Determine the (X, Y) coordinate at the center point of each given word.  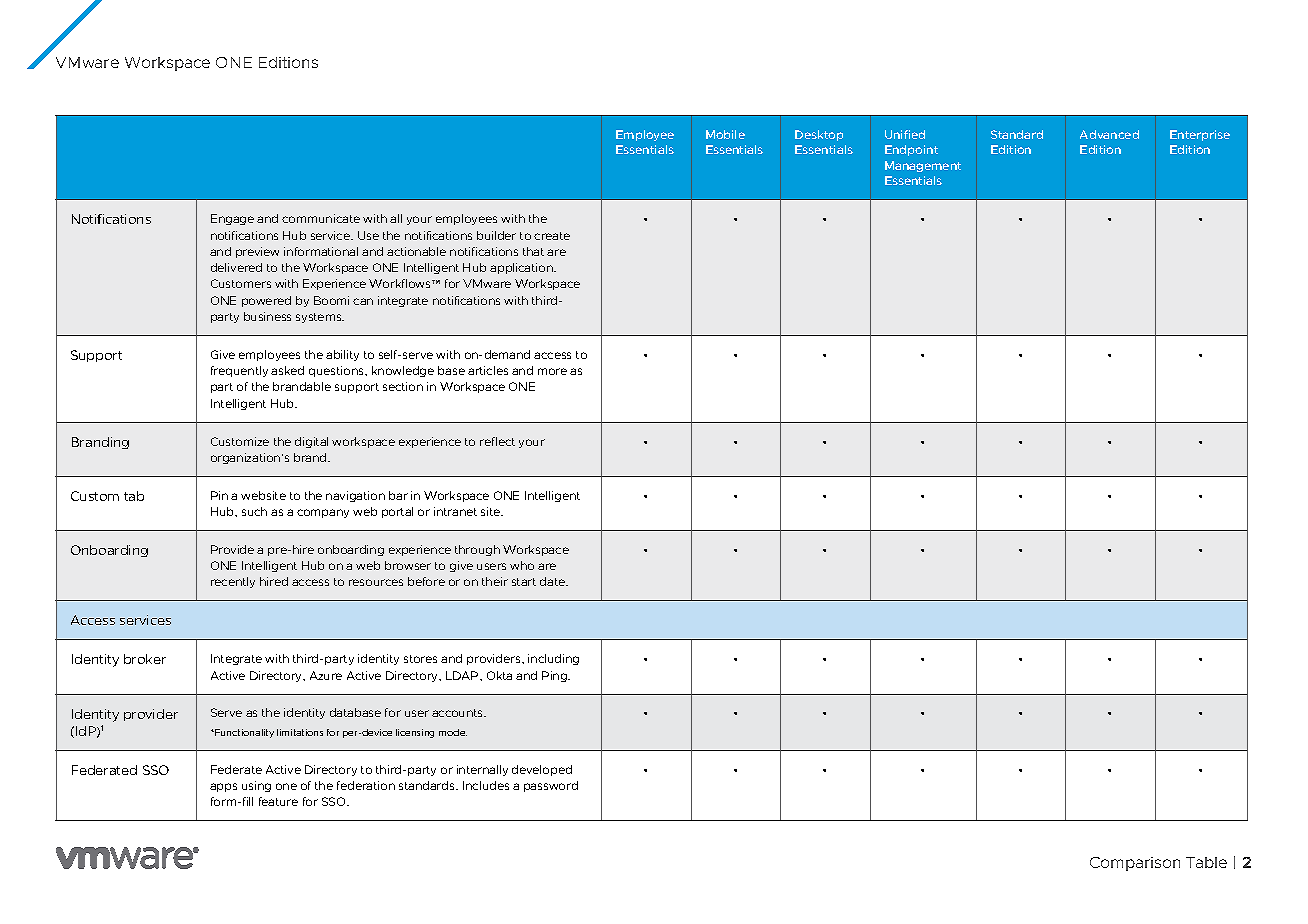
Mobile (725, 134)
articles (488, 370)
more (552, 371)
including (553, 659)
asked (287, 370)
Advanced (1109, 134)
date (554, 581)
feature (278, 801)
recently (233, 582)
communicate (321, 218)
